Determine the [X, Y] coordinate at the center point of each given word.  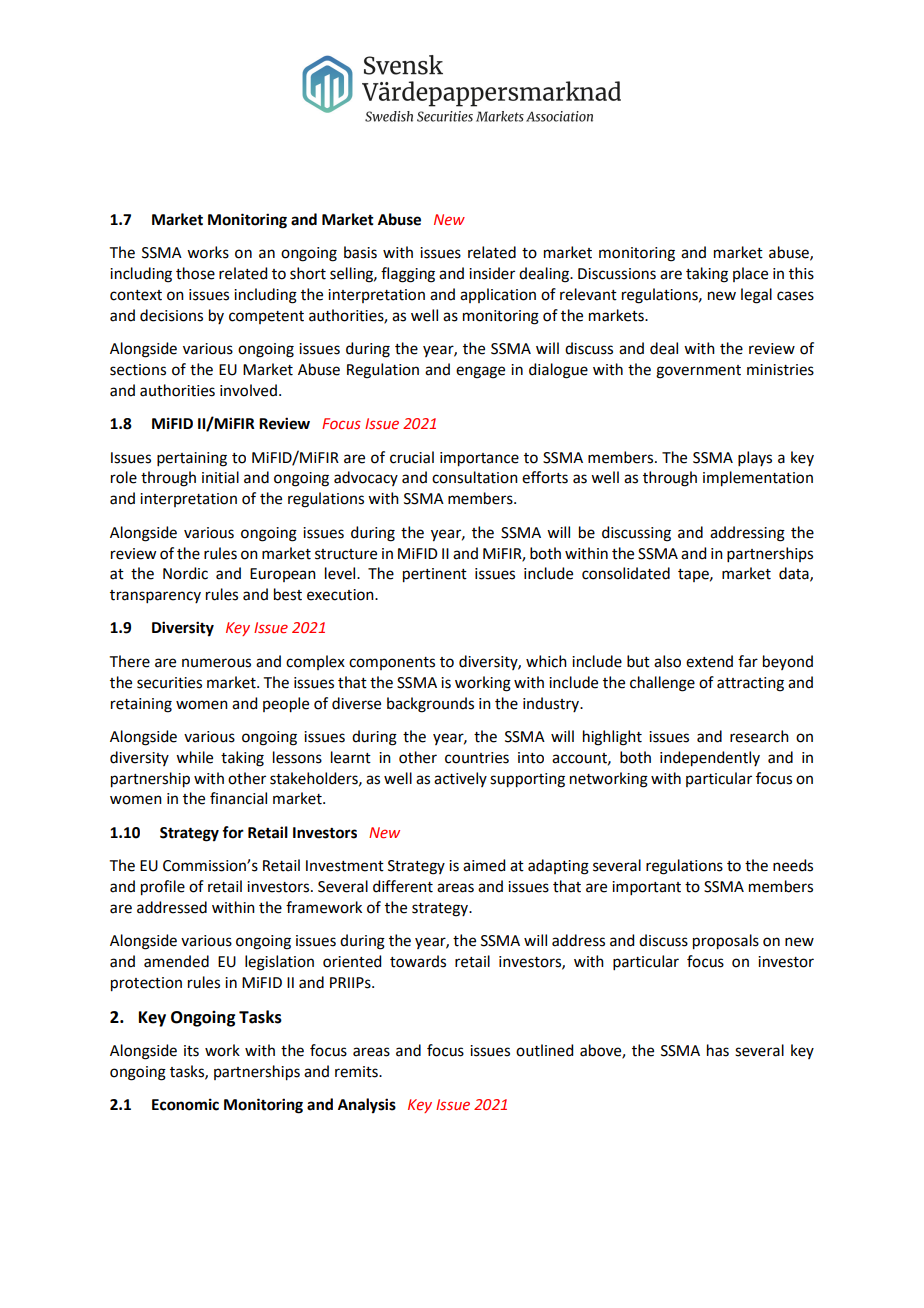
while [194, 757]
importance [479, 459]
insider [492, 273]
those [195, 273]
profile [163, 888]
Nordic [185, 573]
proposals [726, 942]
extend [709, 661]
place [750, 274]
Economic [185, 1104]
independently [710, 759]
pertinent [435, 575]
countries [477, 758]
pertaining [192, 459]
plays [755, 458]
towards [418, 961]
